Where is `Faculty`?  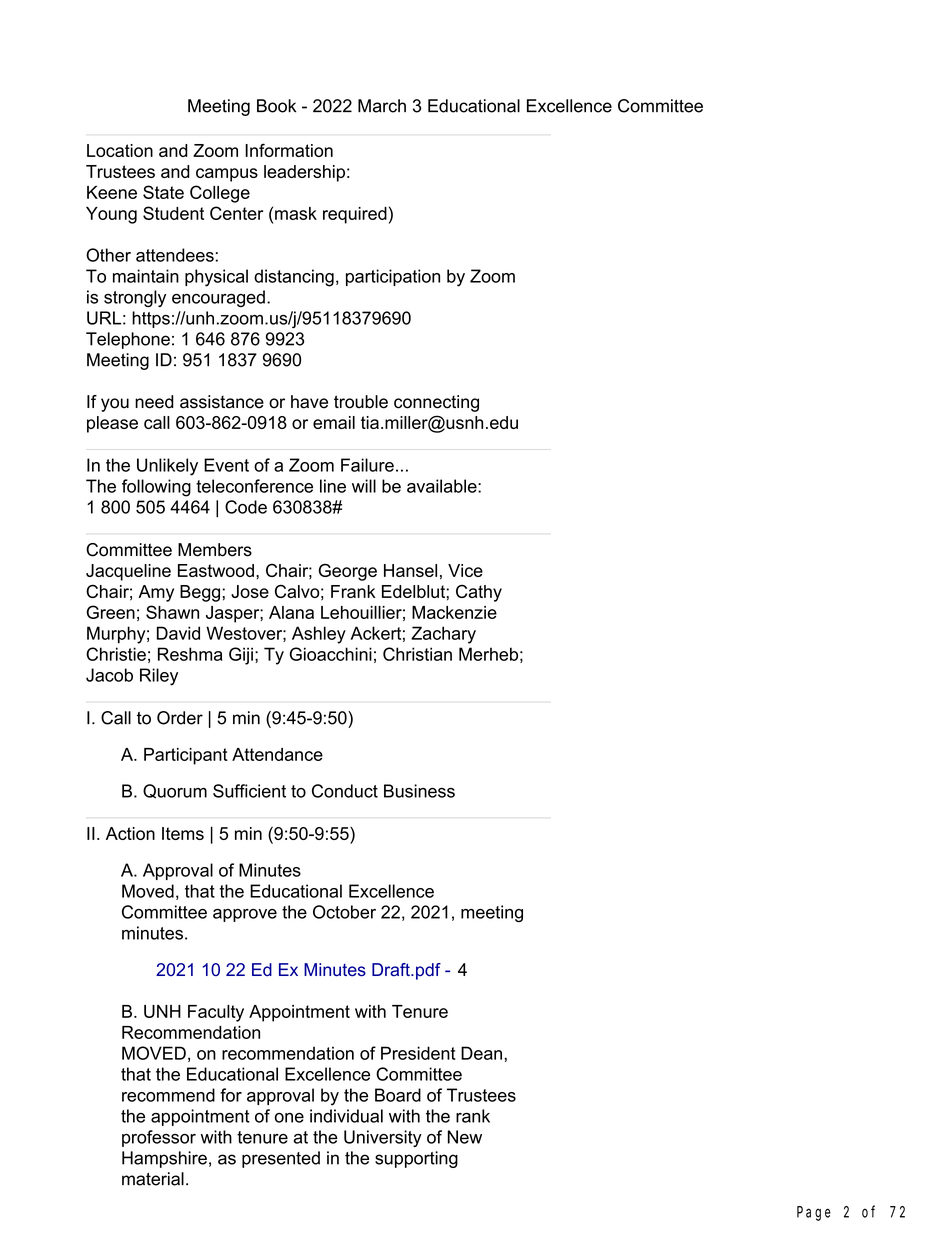
Faculty is located at coordinates (216, 1013).
